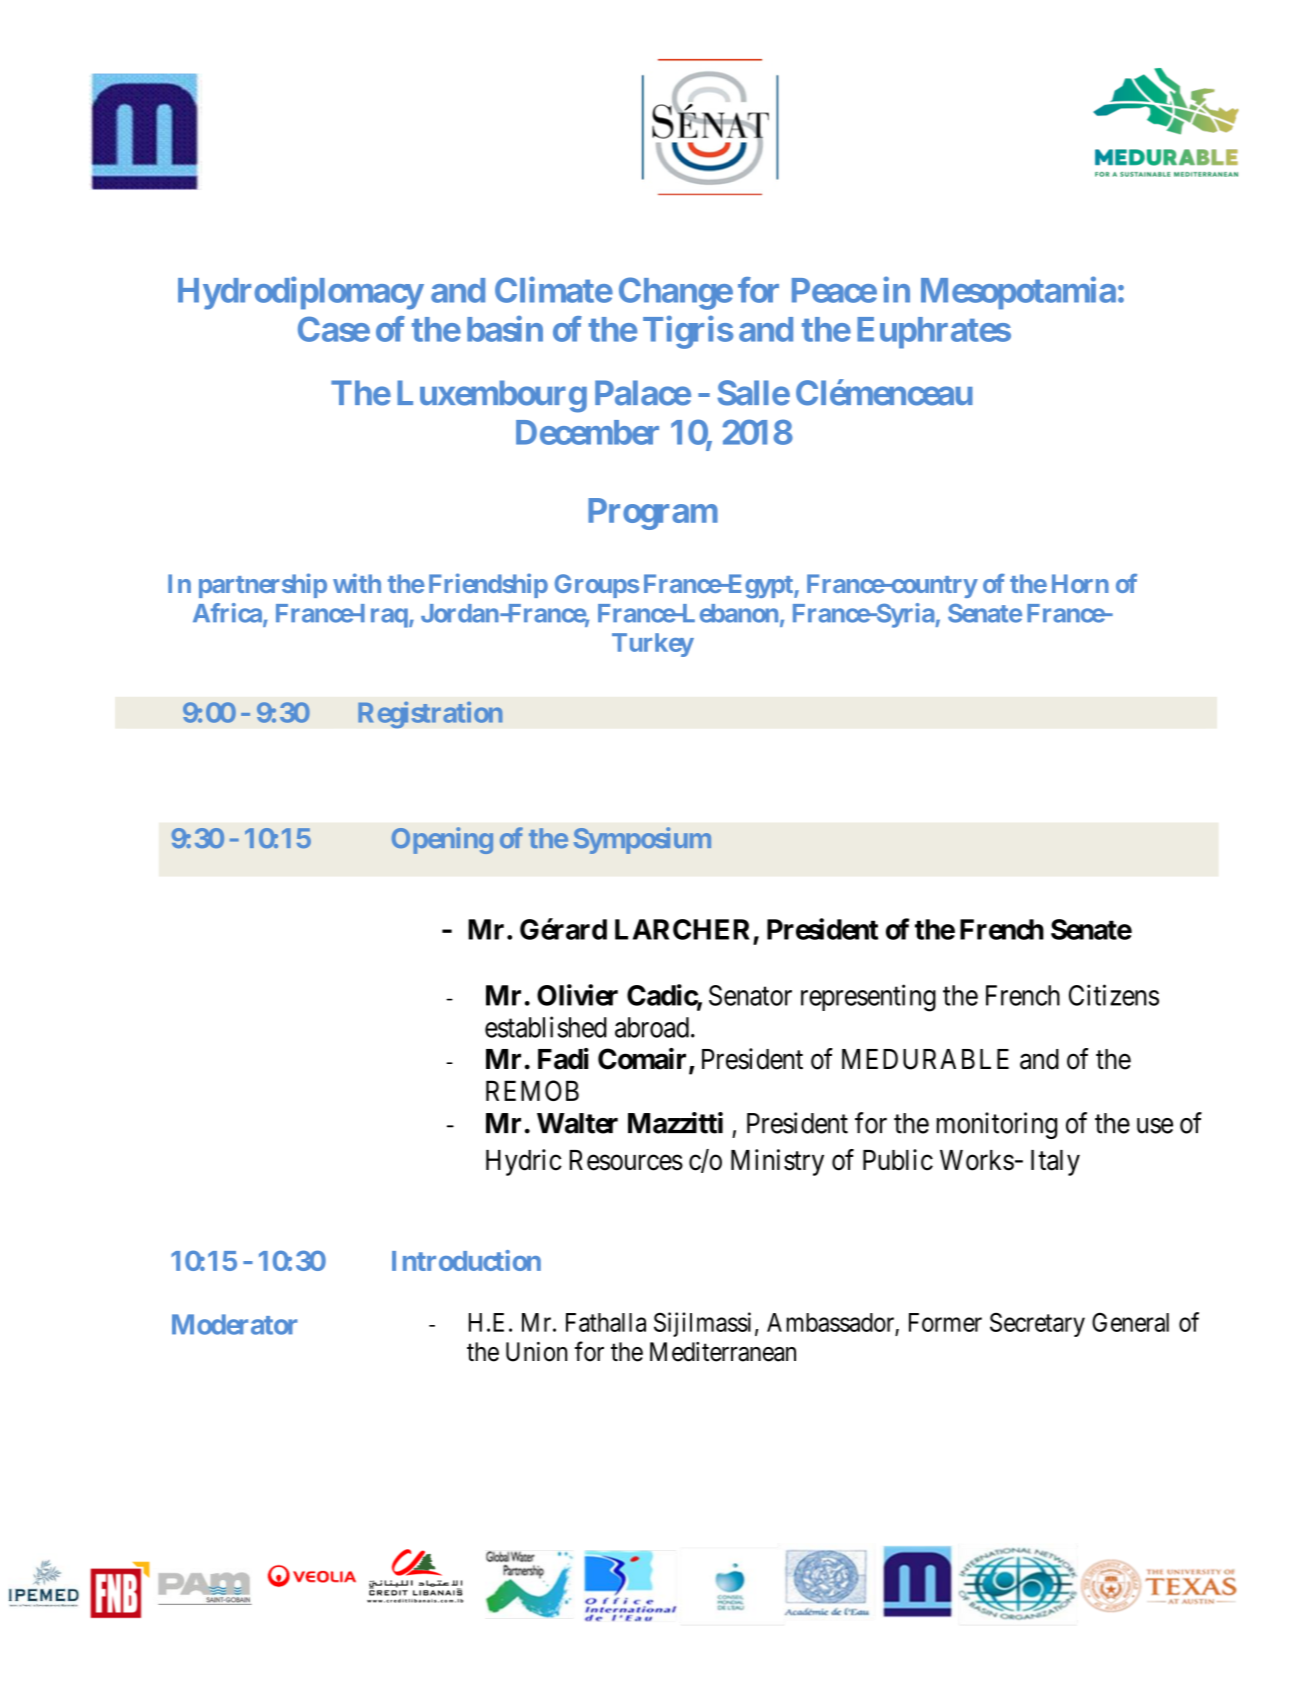  Describe the element at coordinates (430, 714) in the screenshot. I see `Registration` at that location.
